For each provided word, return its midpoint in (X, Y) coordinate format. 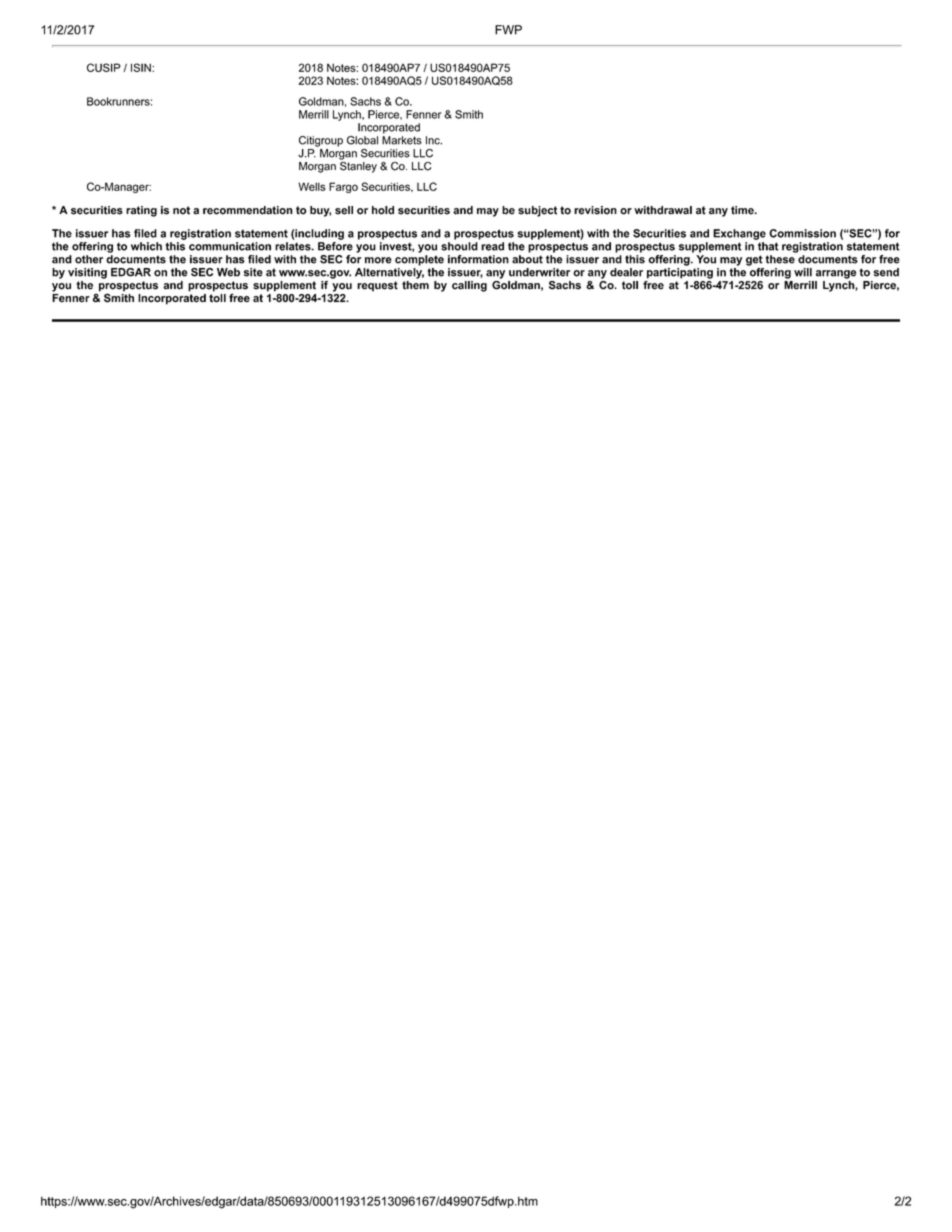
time (743, 210)
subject (537, 211)
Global (362, 140)
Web (228, 272)
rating (141, 211)
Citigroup (321, 141)
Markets (402, 140)
